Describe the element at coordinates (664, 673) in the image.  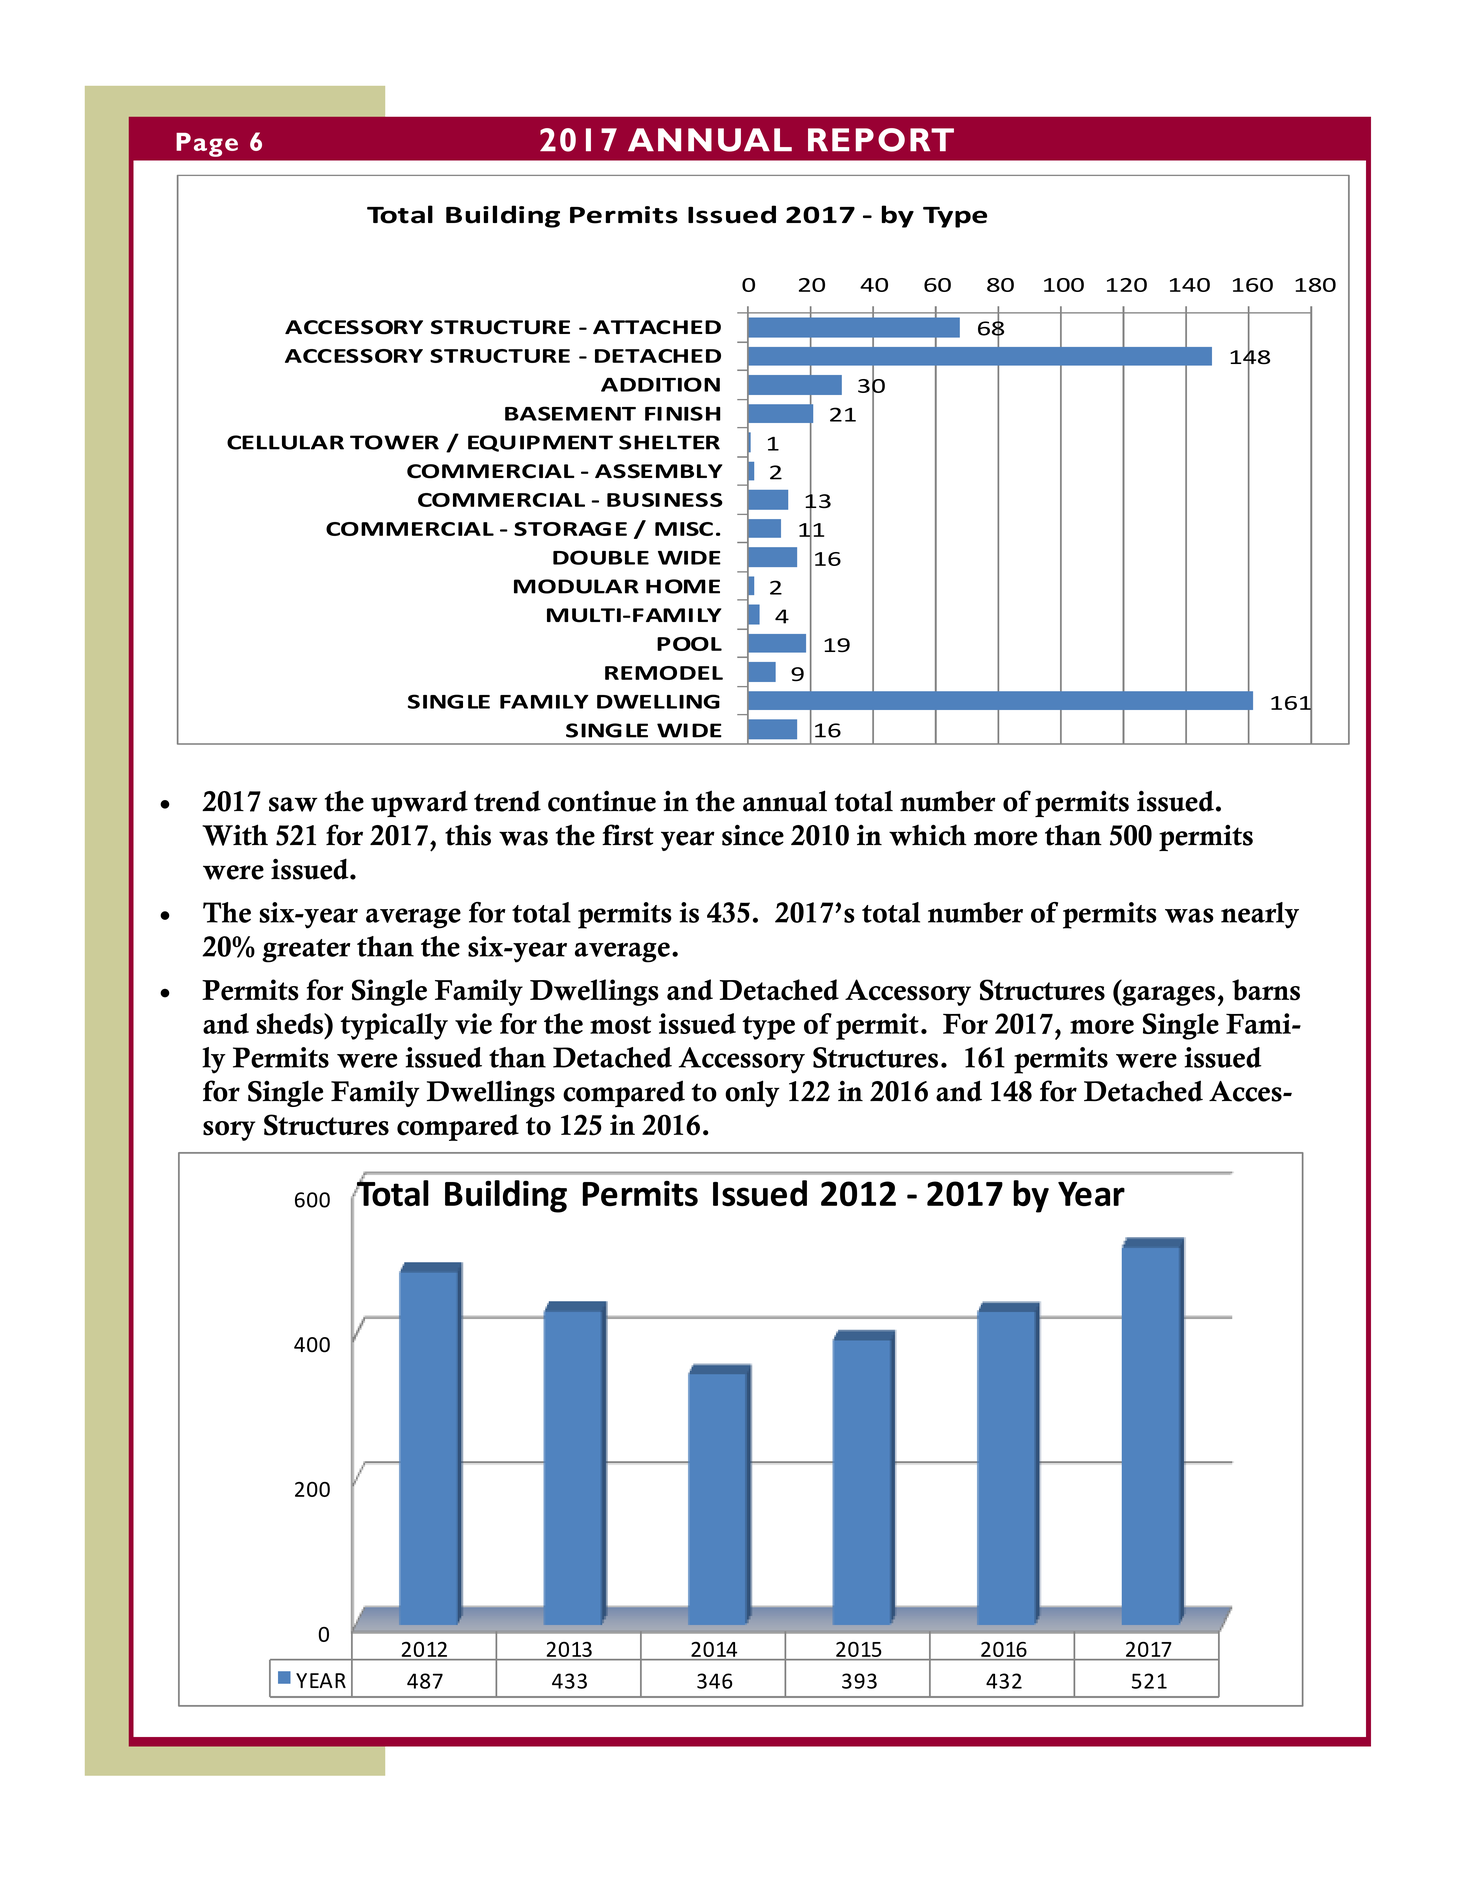
I see `REMODEL` at that location.
